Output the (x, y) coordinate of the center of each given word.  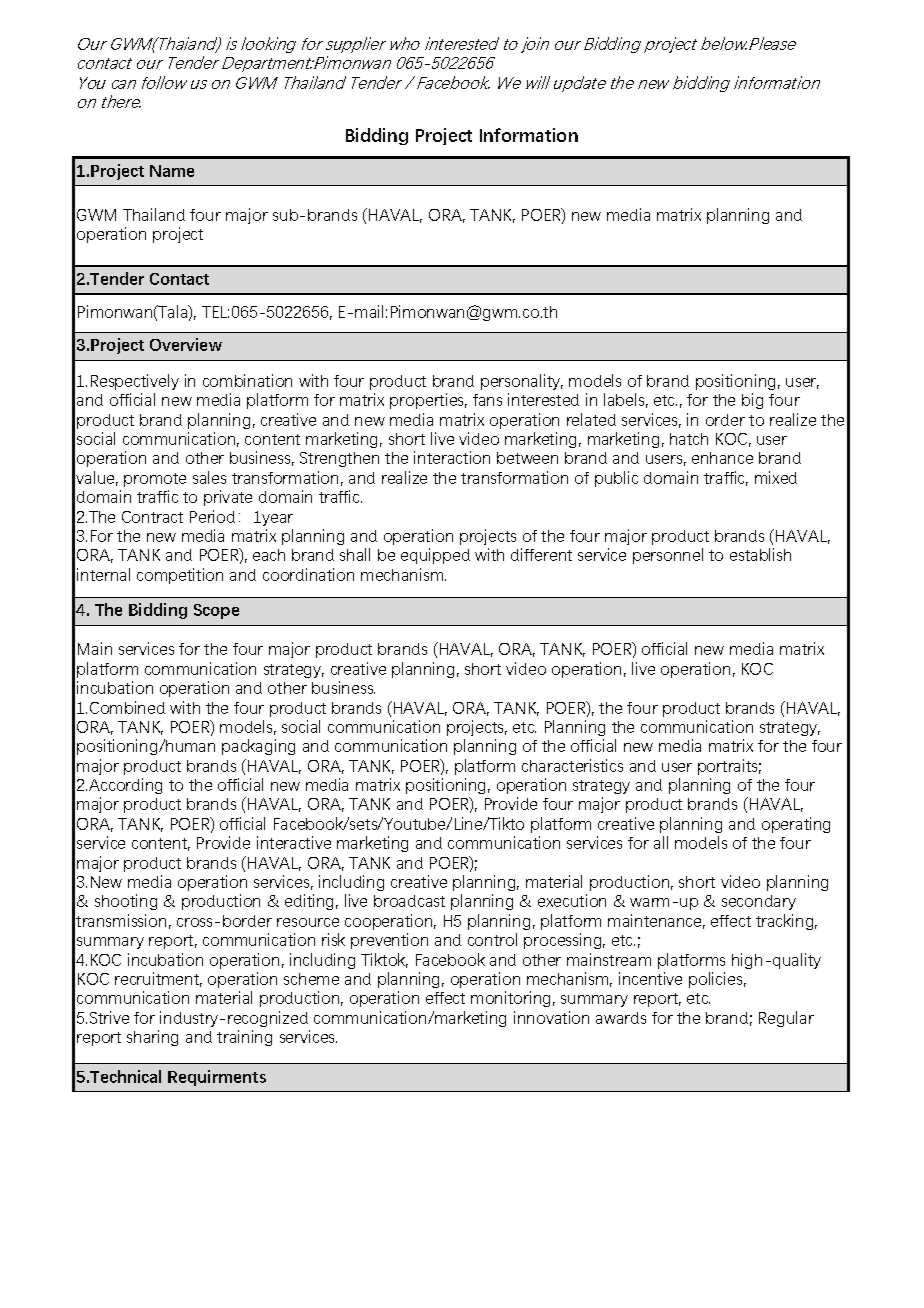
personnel (668, 556)
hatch (689, 439)
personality (522, 382)
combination (247, 380)
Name (172, 171)
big (752, 401)
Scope (216, 611)
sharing (152, 1038)
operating (796, 825)
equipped (435, 556)
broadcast (409, 901)
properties (428, 401)
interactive (294, 842)
